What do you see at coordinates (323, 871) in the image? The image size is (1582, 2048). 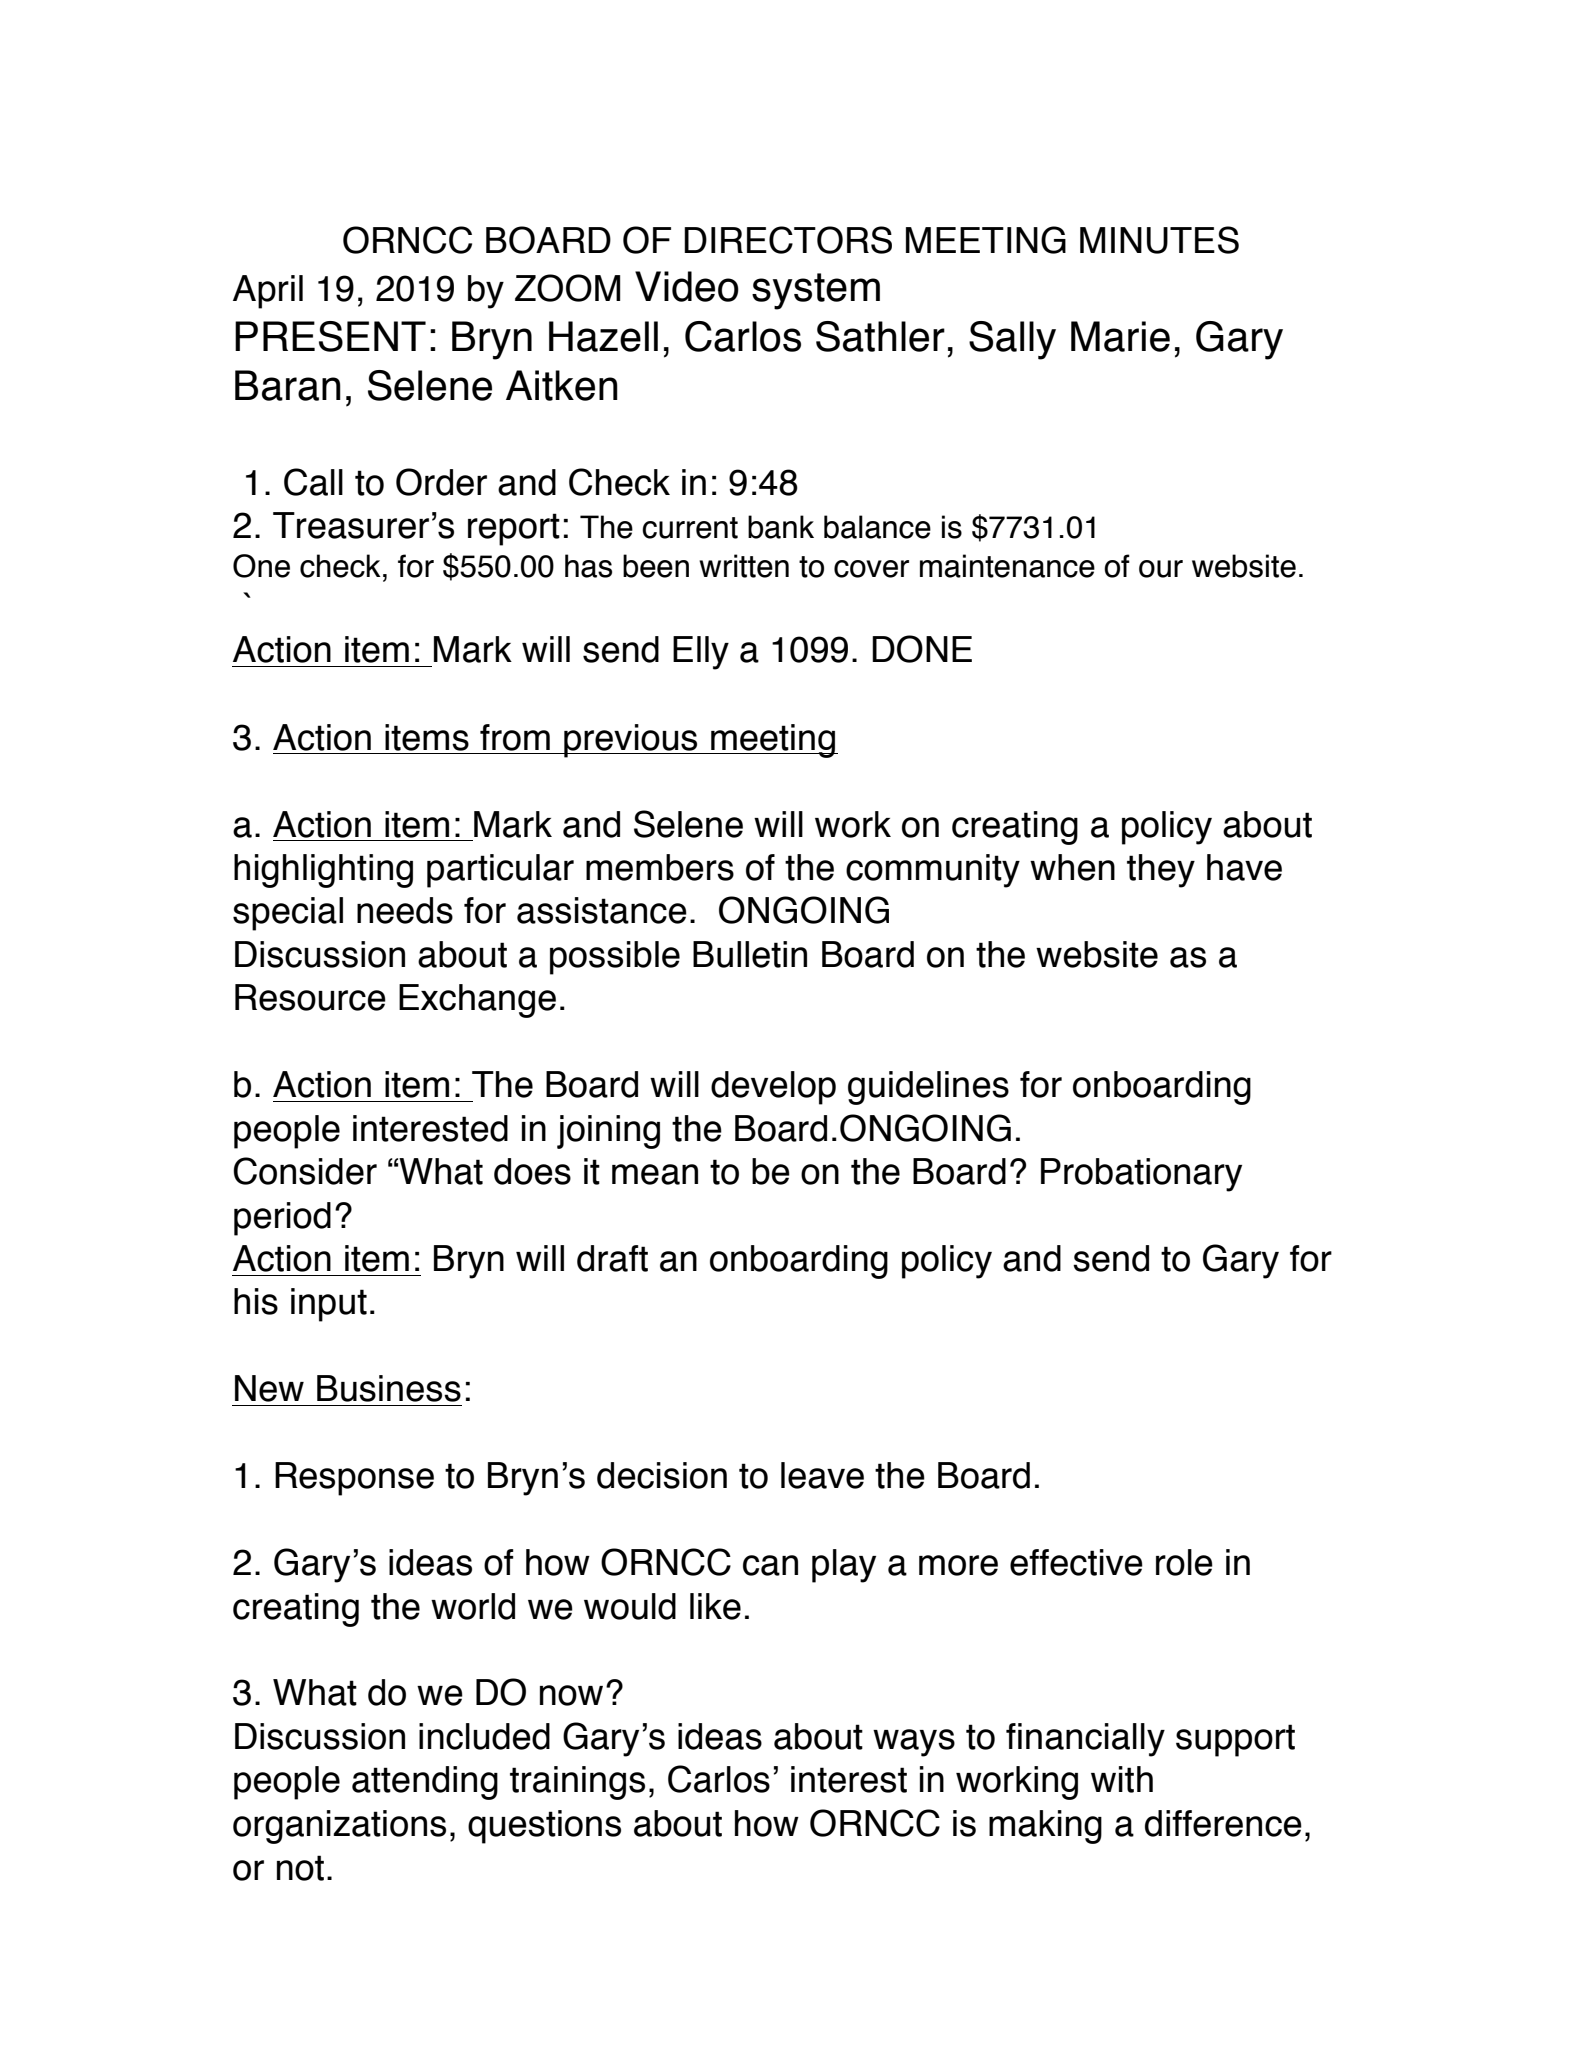 I see `highlighting` at bounding box center [323, 871].
